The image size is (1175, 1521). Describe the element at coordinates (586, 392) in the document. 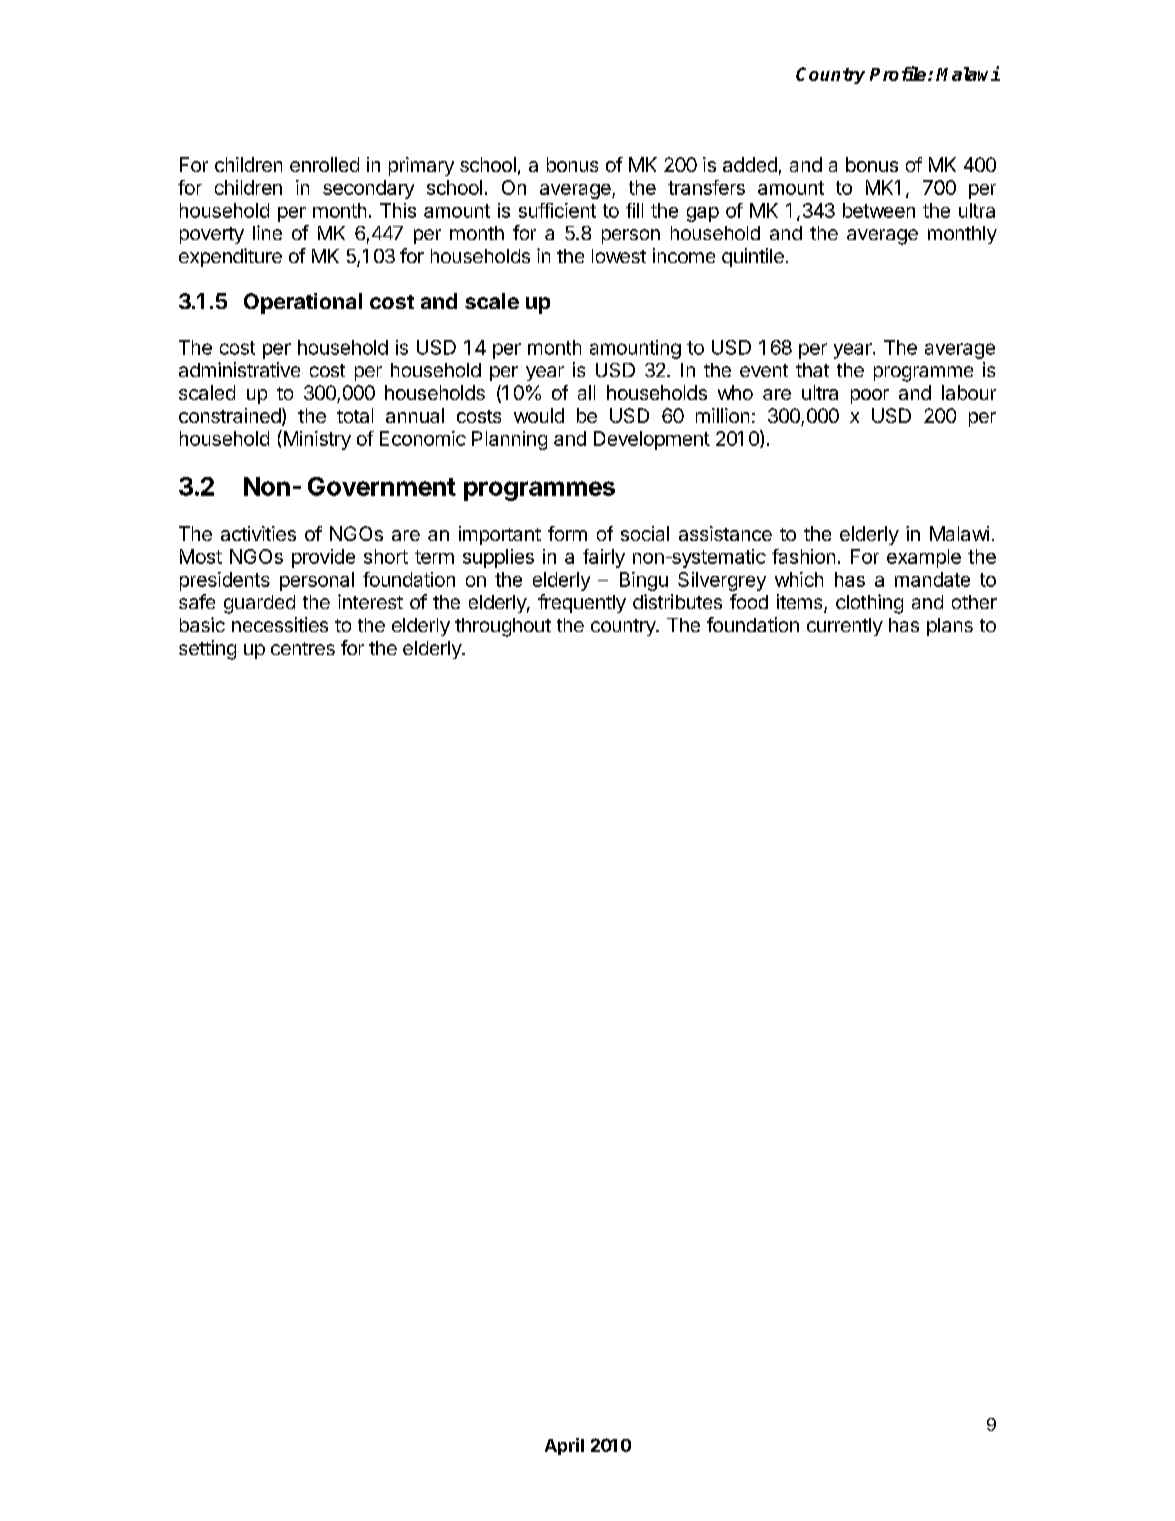

I see `all` at that location.
